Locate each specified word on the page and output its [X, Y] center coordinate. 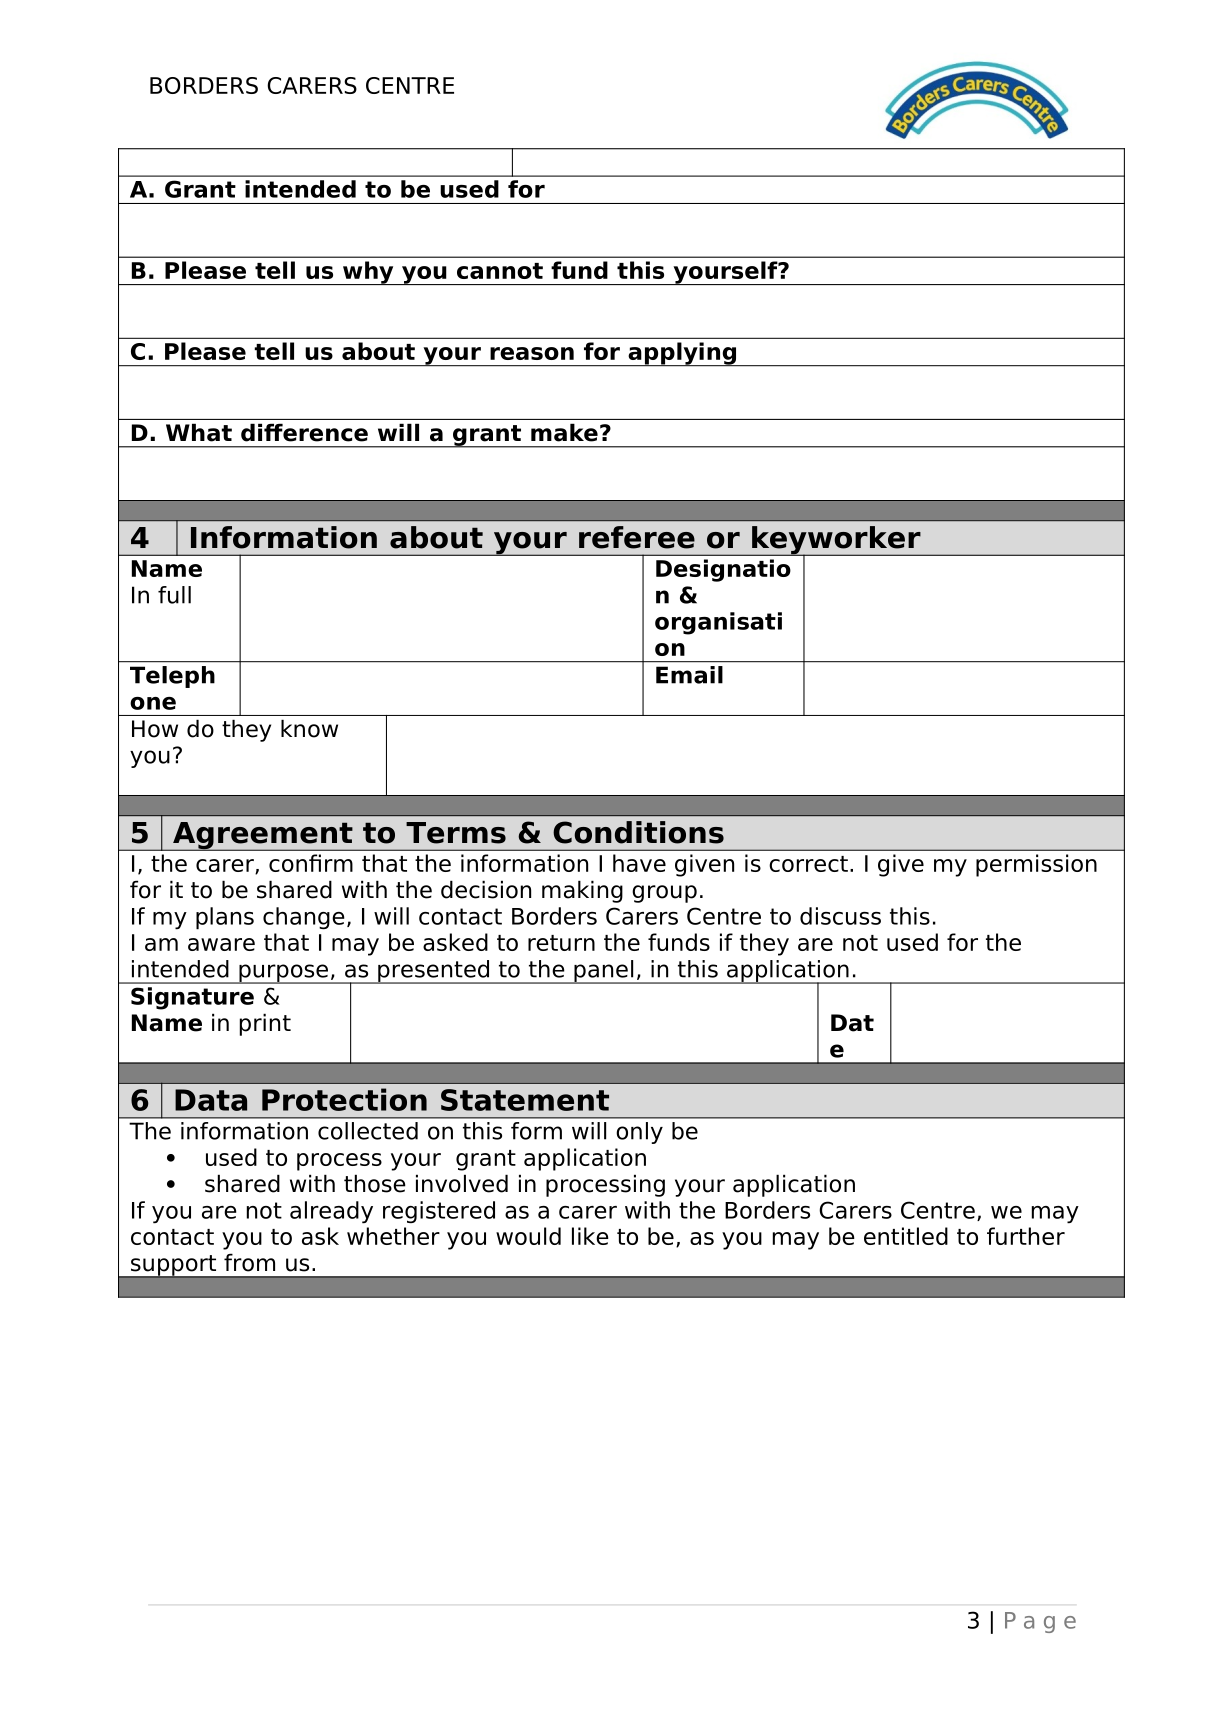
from [249, 1262]
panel [604, 972]
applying [682, 354]
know [309, 728]
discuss [840, 916]
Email [689, 675]
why [368, 273]
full [174, 595]
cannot [500, 271]
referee [637, 537]
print [265, 1024]
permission [1036, 865]
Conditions [638, 832]
